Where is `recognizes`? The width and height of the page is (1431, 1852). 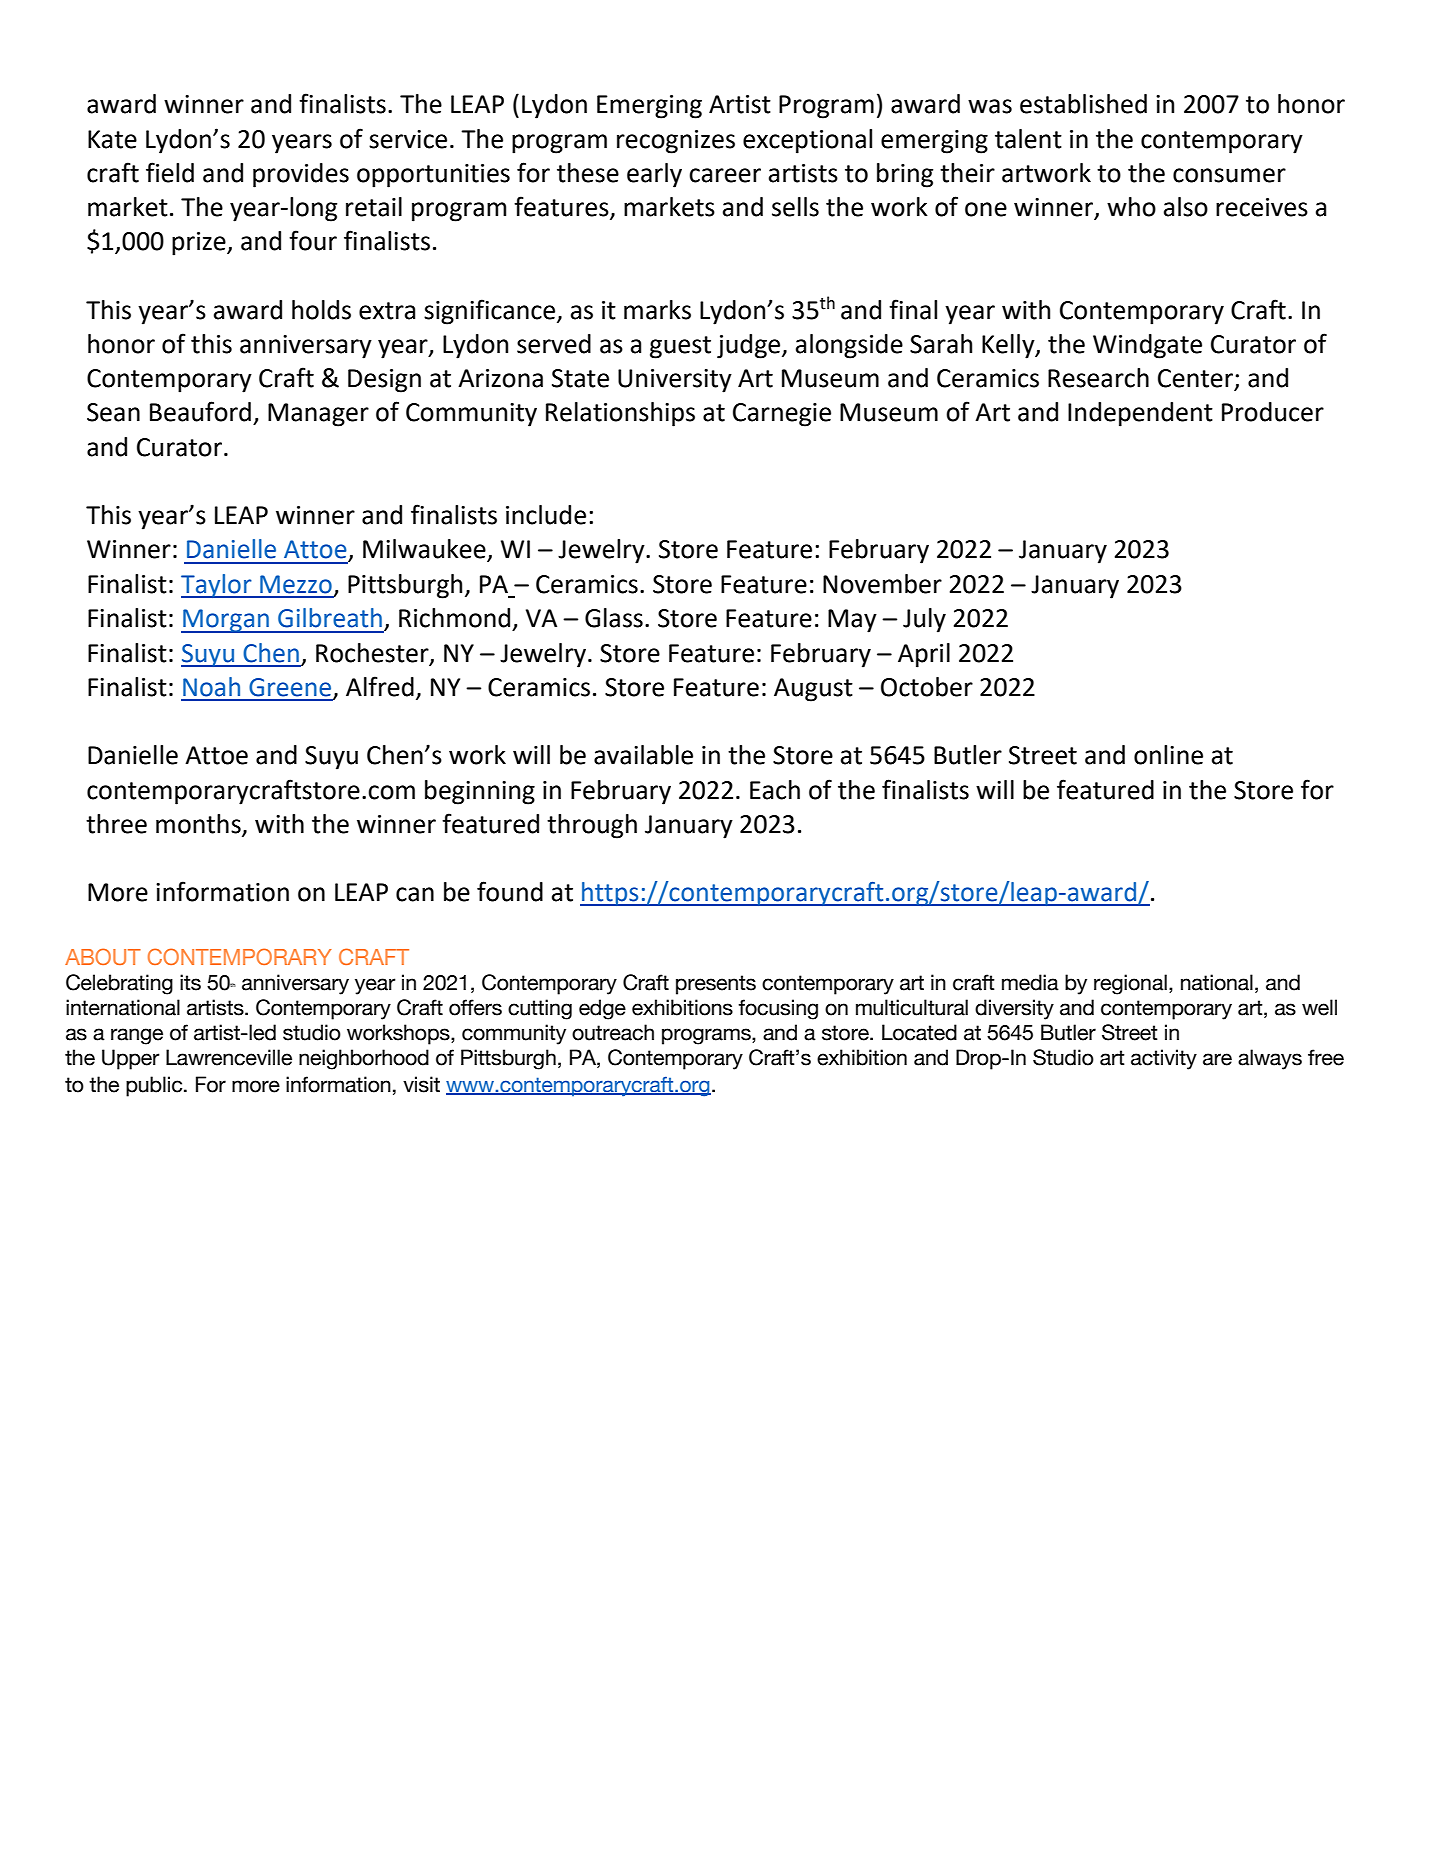 recognizes is located at coordinates (676, 142).
